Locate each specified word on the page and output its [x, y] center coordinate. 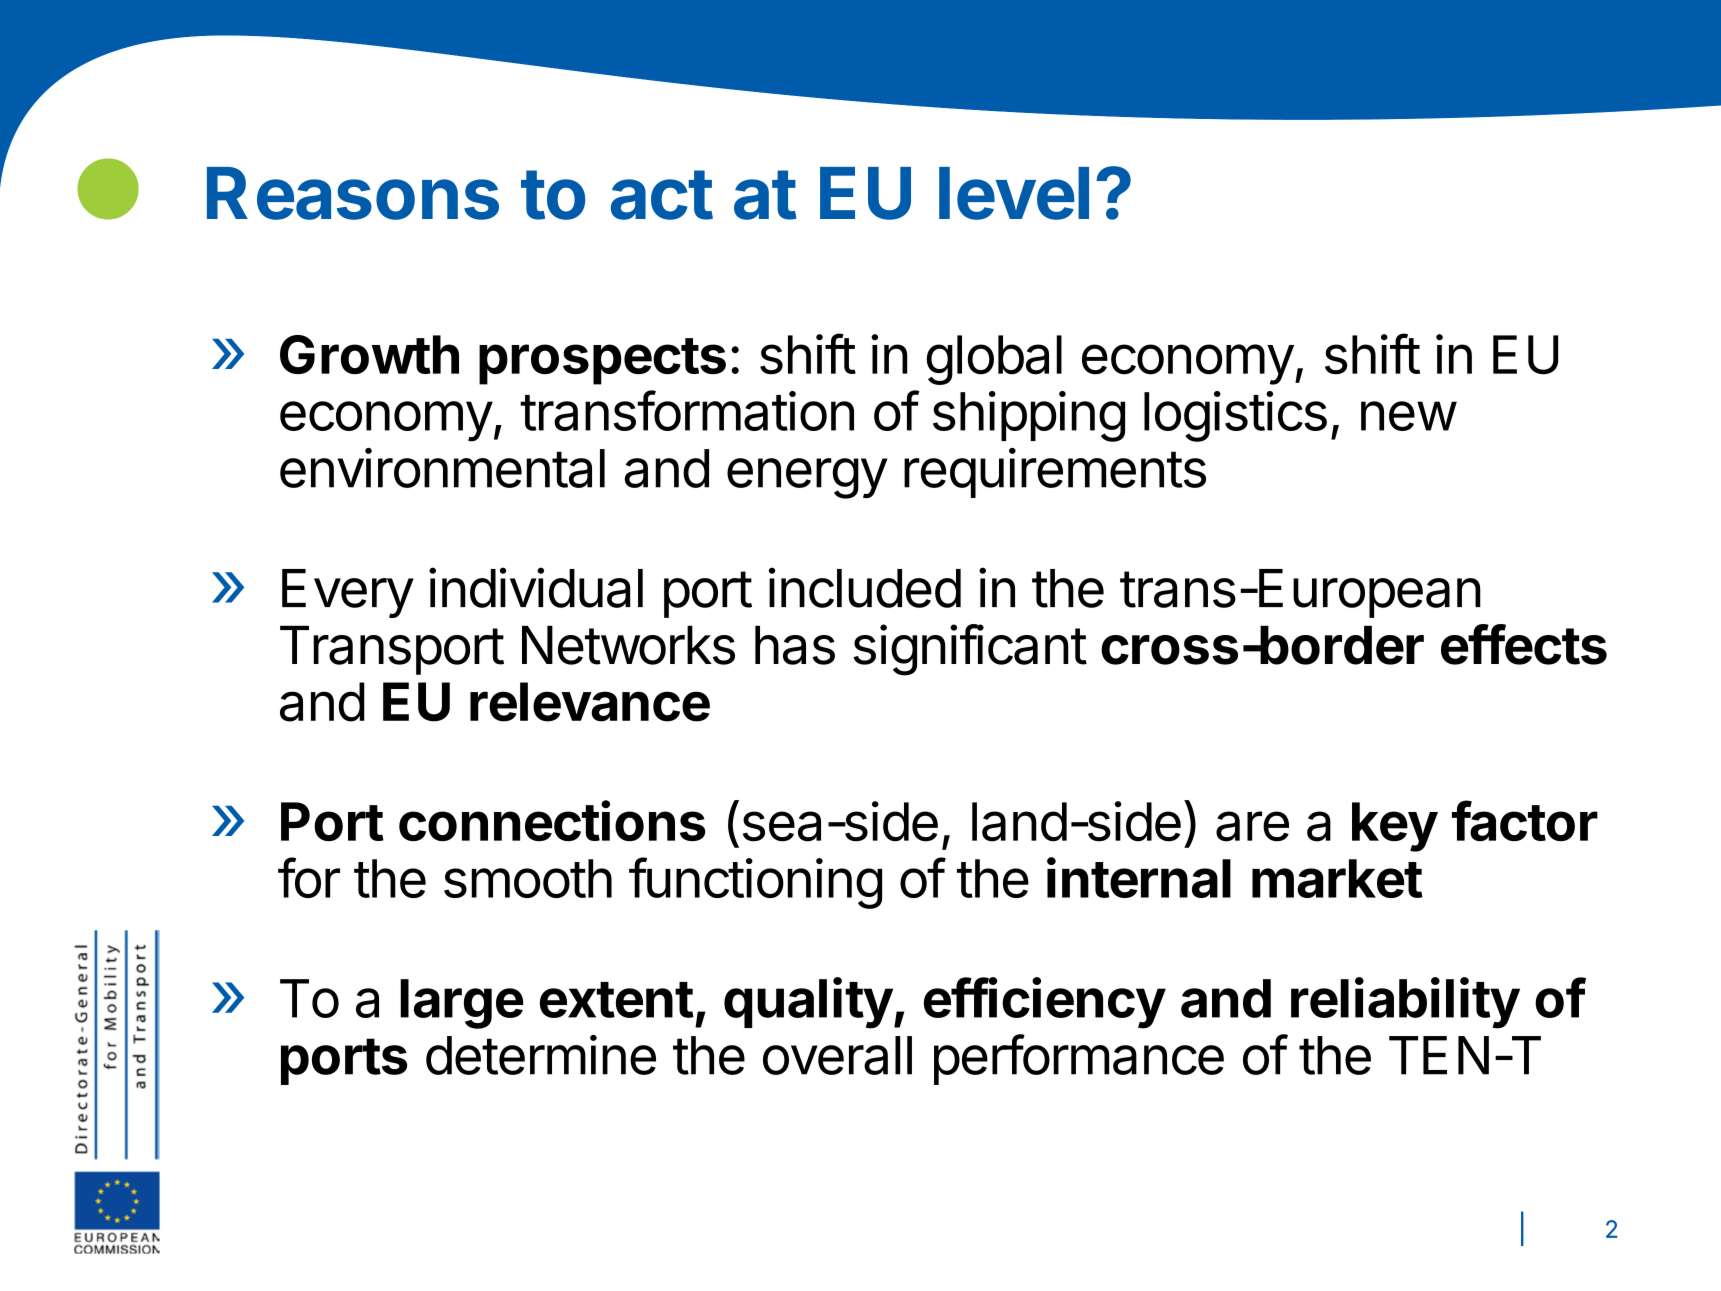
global [994, 360]
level [1014, 193]
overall [837, 1055]
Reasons [353, 193]
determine [541, 1055]
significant [970, 650]
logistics [1235, 416]
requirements [1055, 473]
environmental [442, 468]
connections [552, 820]
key [1395, 827]
